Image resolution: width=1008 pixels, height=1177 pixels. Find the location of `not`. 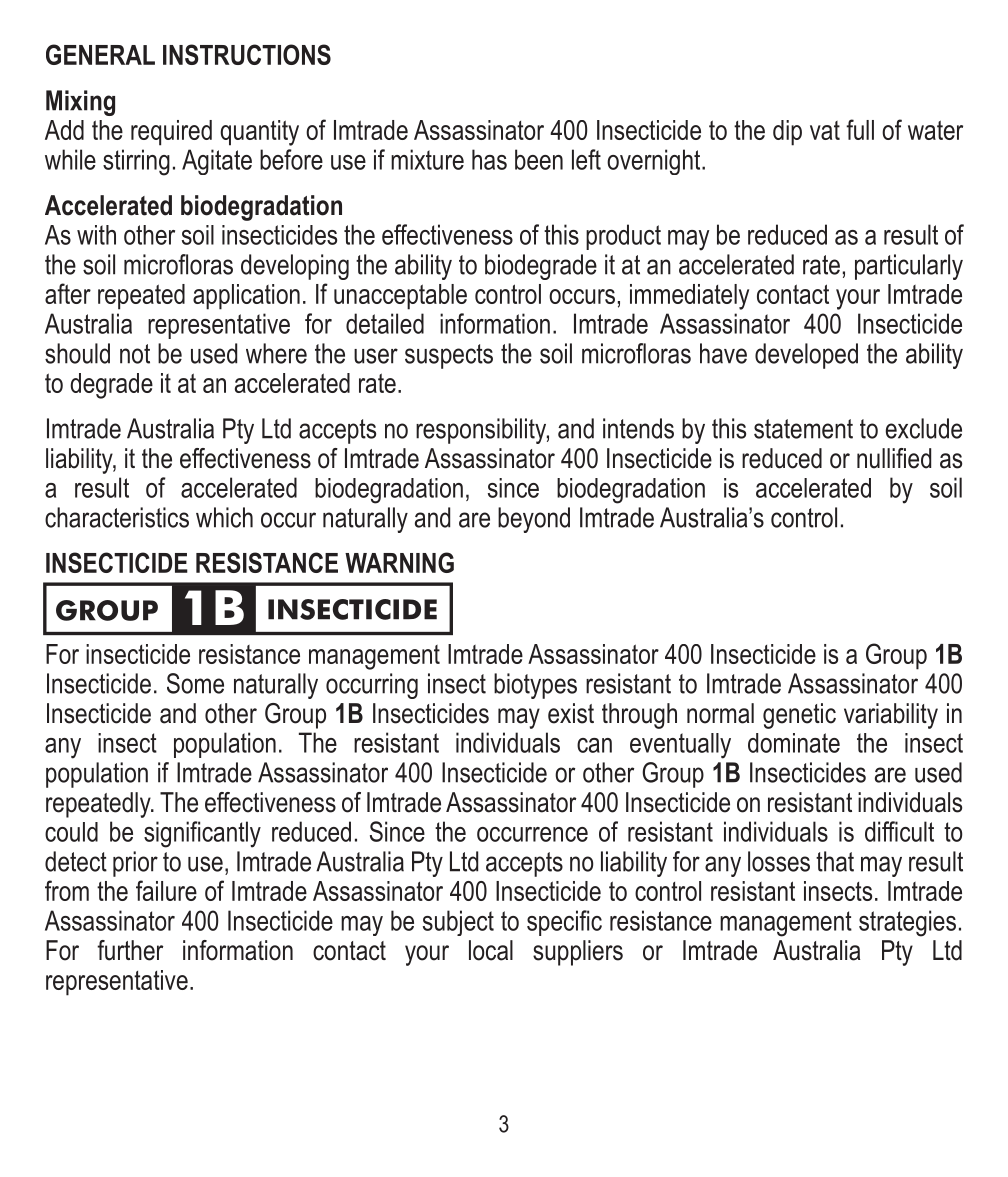

not is located at coordinates (135, 354).
